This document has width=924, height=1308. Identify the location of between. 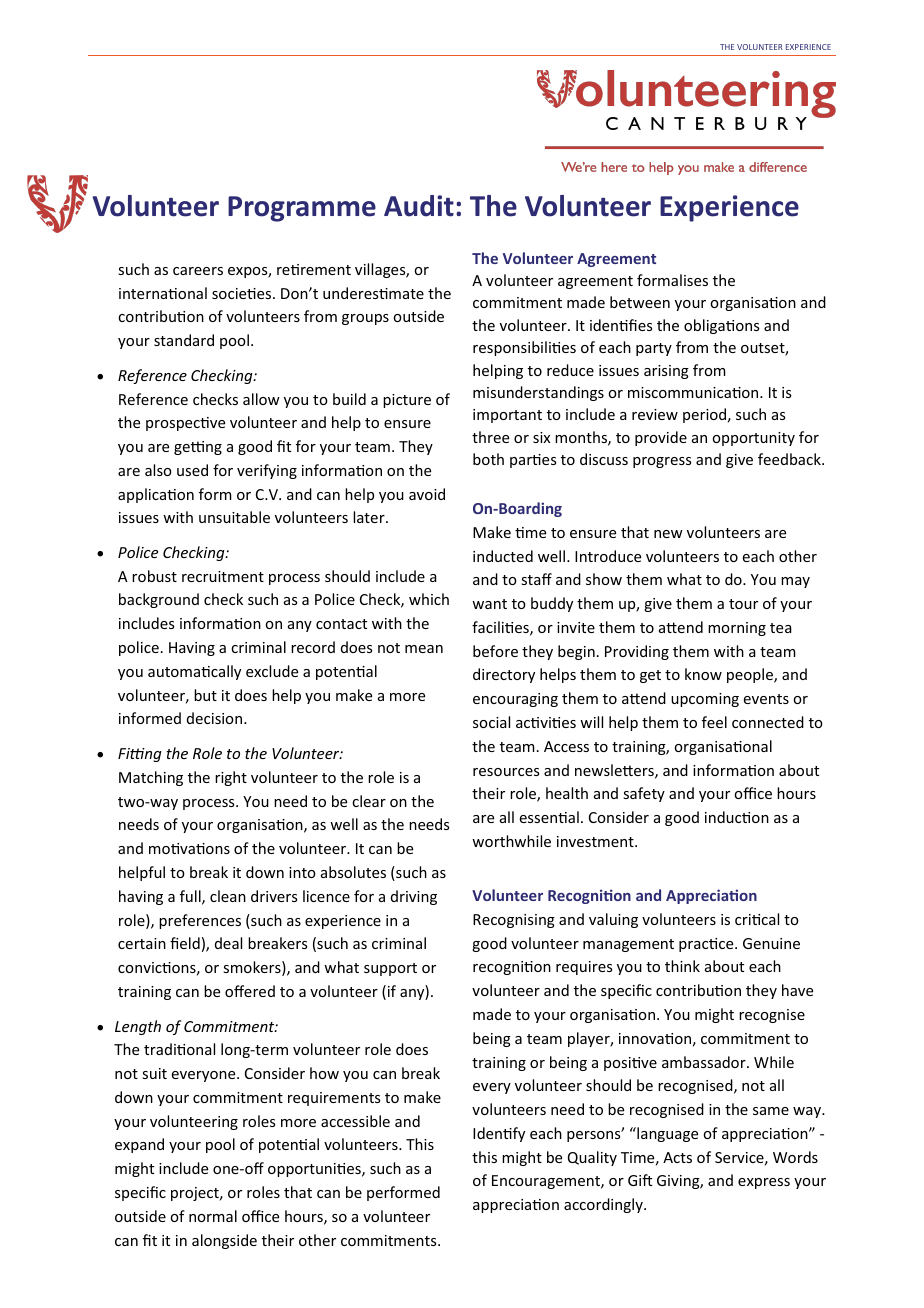
(640, 302).
